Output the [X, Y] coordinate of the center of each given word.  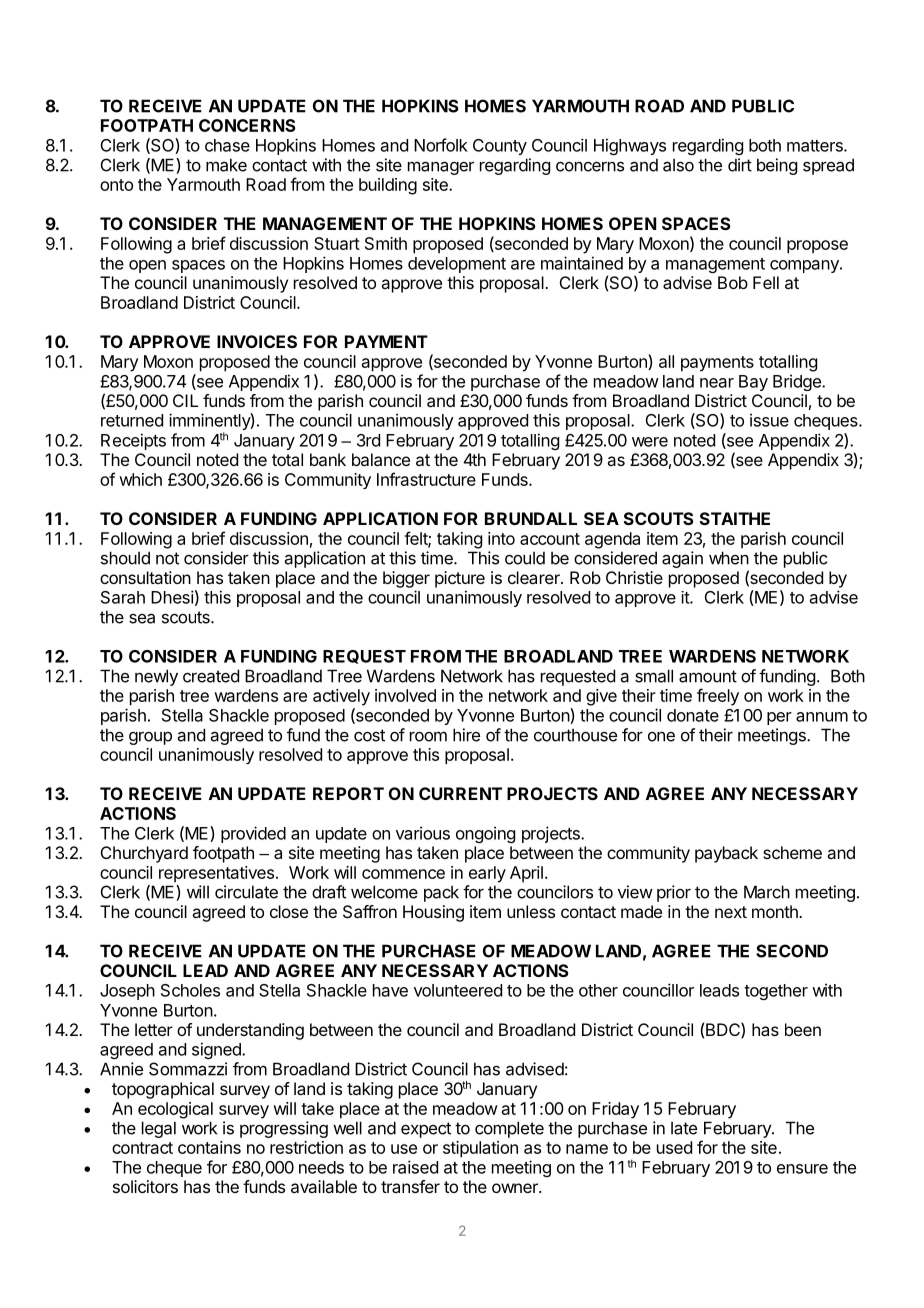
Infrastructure [426, 479]
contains [209, 1147]
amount [708, 676]
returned [132, 420]
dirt [740, 165]
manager [441, 168]
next [731, 912]
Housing [433, 913]
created [211, 676]
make [226, 165]
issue [769, 420]
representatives [216, 874]
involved [405, 695]
